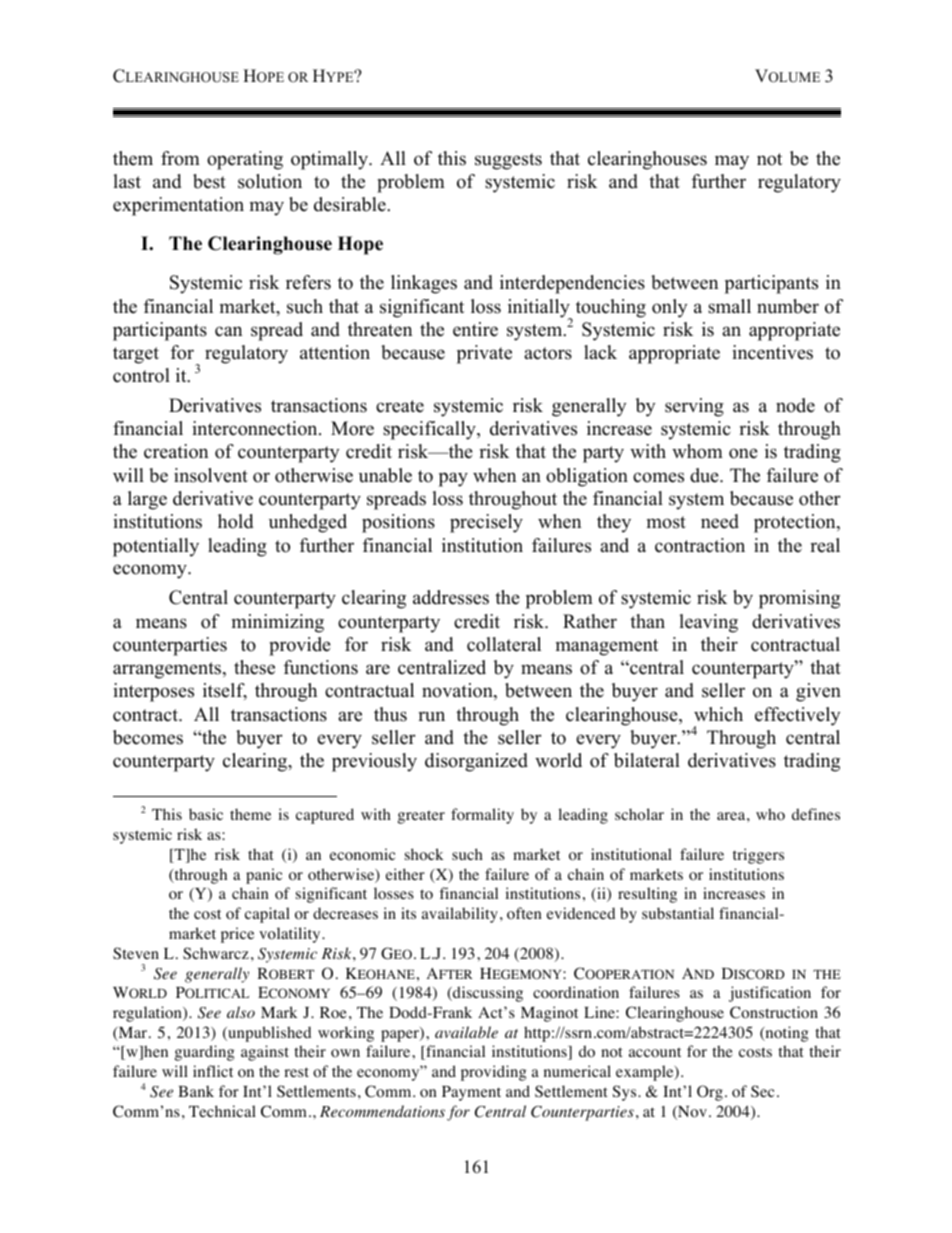 The height and width of the screenshot is (1233, 952). I want to click on collateral, so click(504, 644).
